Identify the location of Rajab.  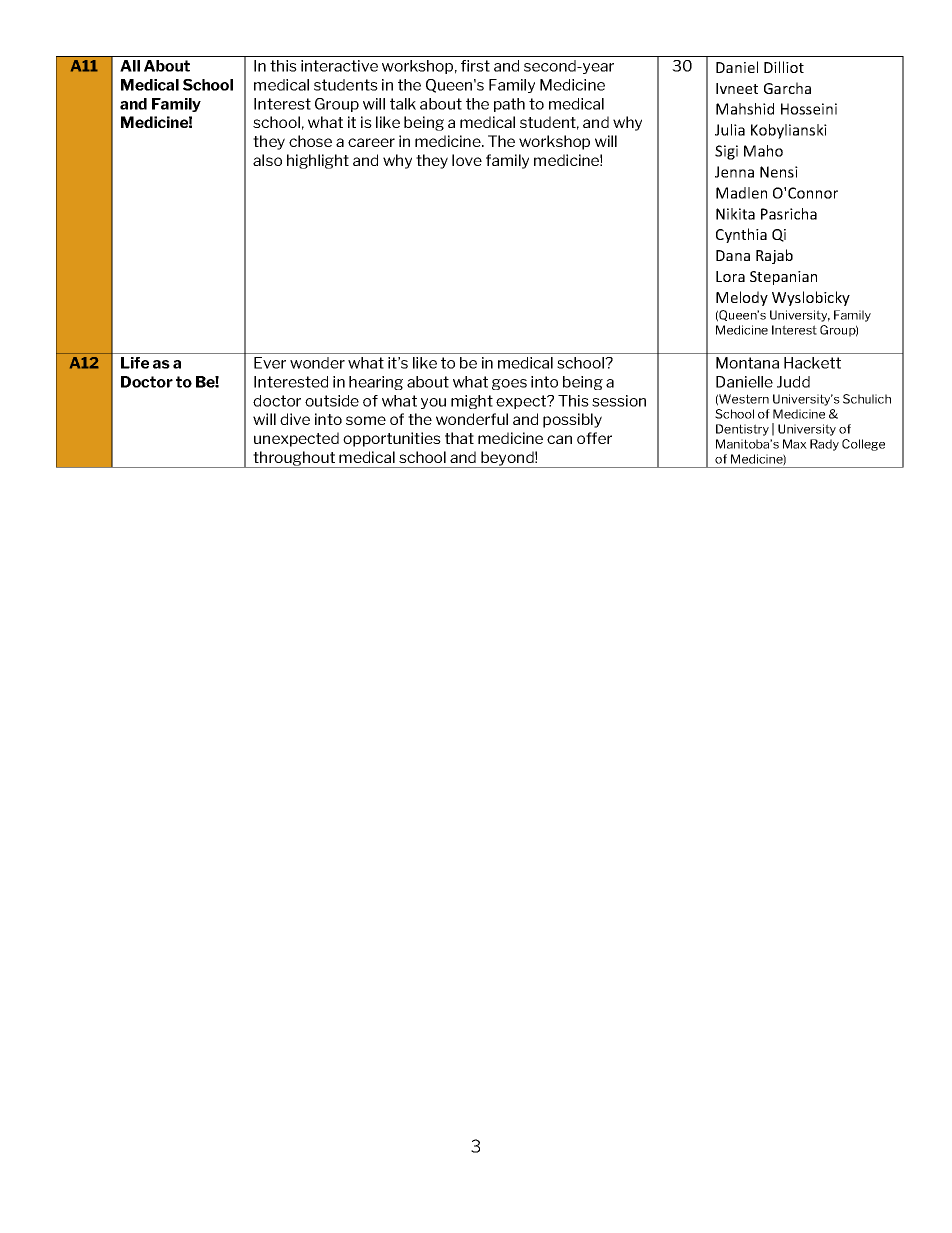
(774, 256).
